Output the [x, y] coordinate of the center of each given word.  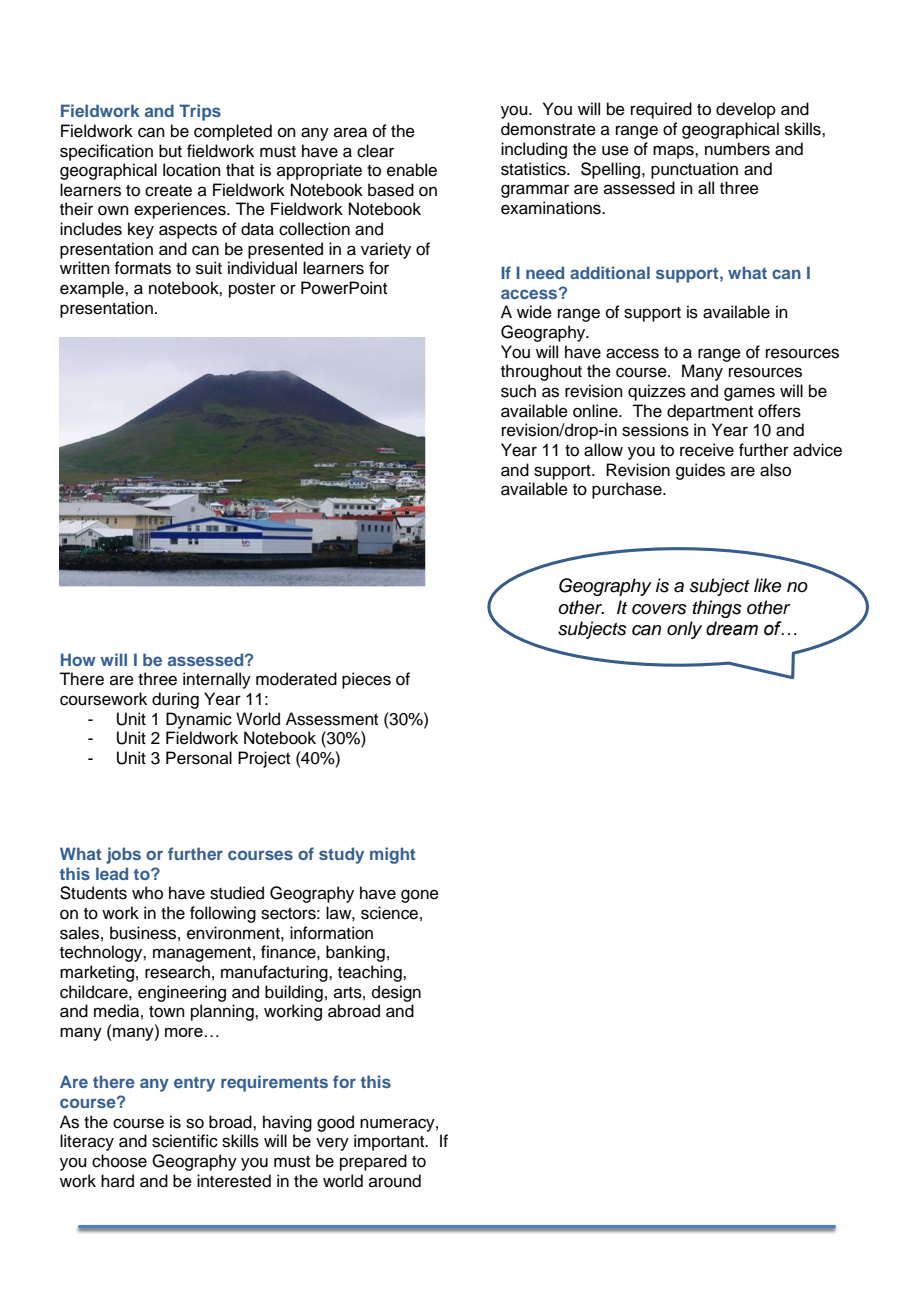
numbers [737, 149]
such [518, 391]
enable [412, 170]
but [170, 151]
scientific [185, 1141]
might [392, 855]
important [390, 1142]
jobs [123, 855]
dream [732, 628]
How [78, 659]
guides [700, 471]
